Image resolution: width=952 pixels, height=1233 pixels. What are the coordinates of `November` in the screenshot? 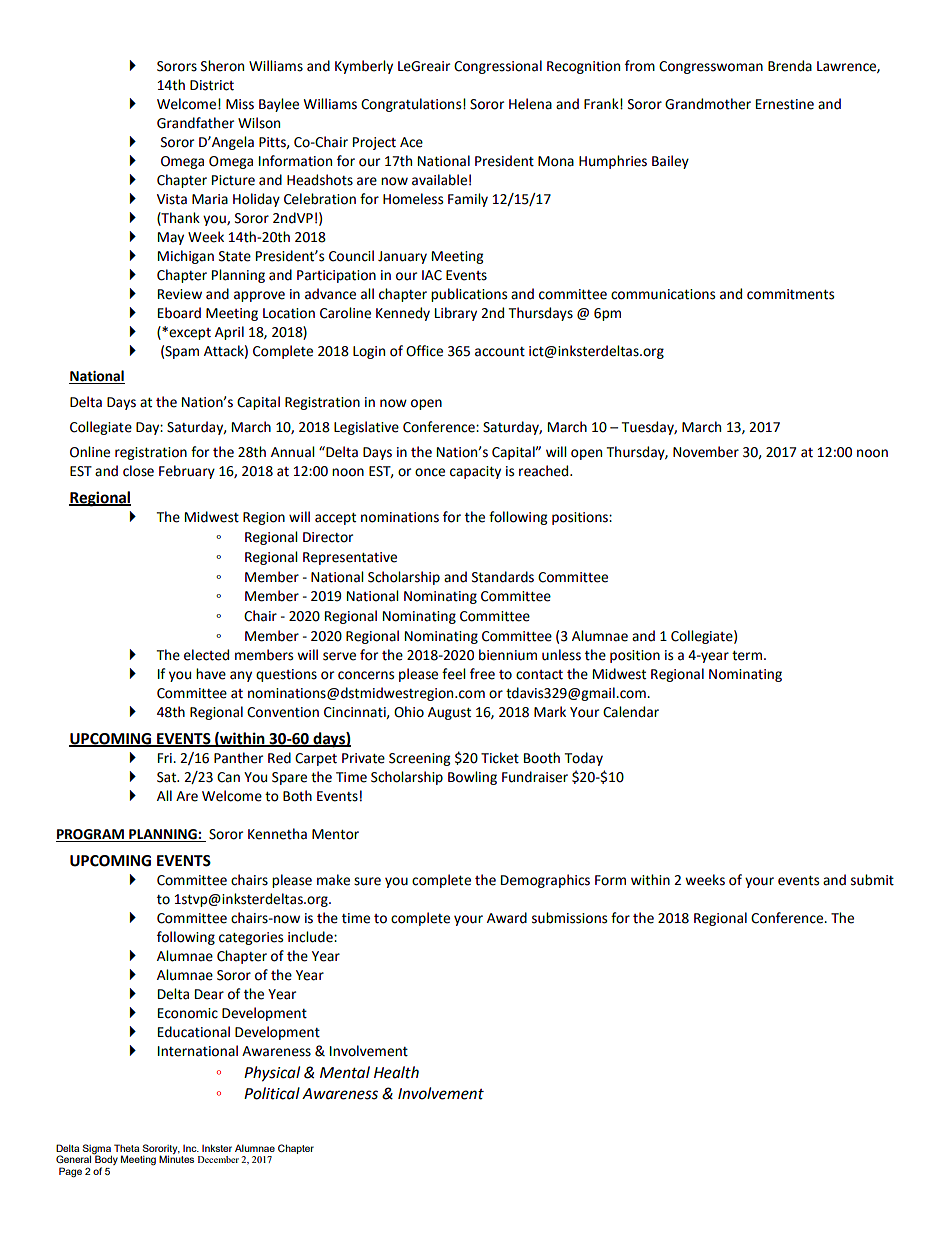 It's located at (706, 452).
